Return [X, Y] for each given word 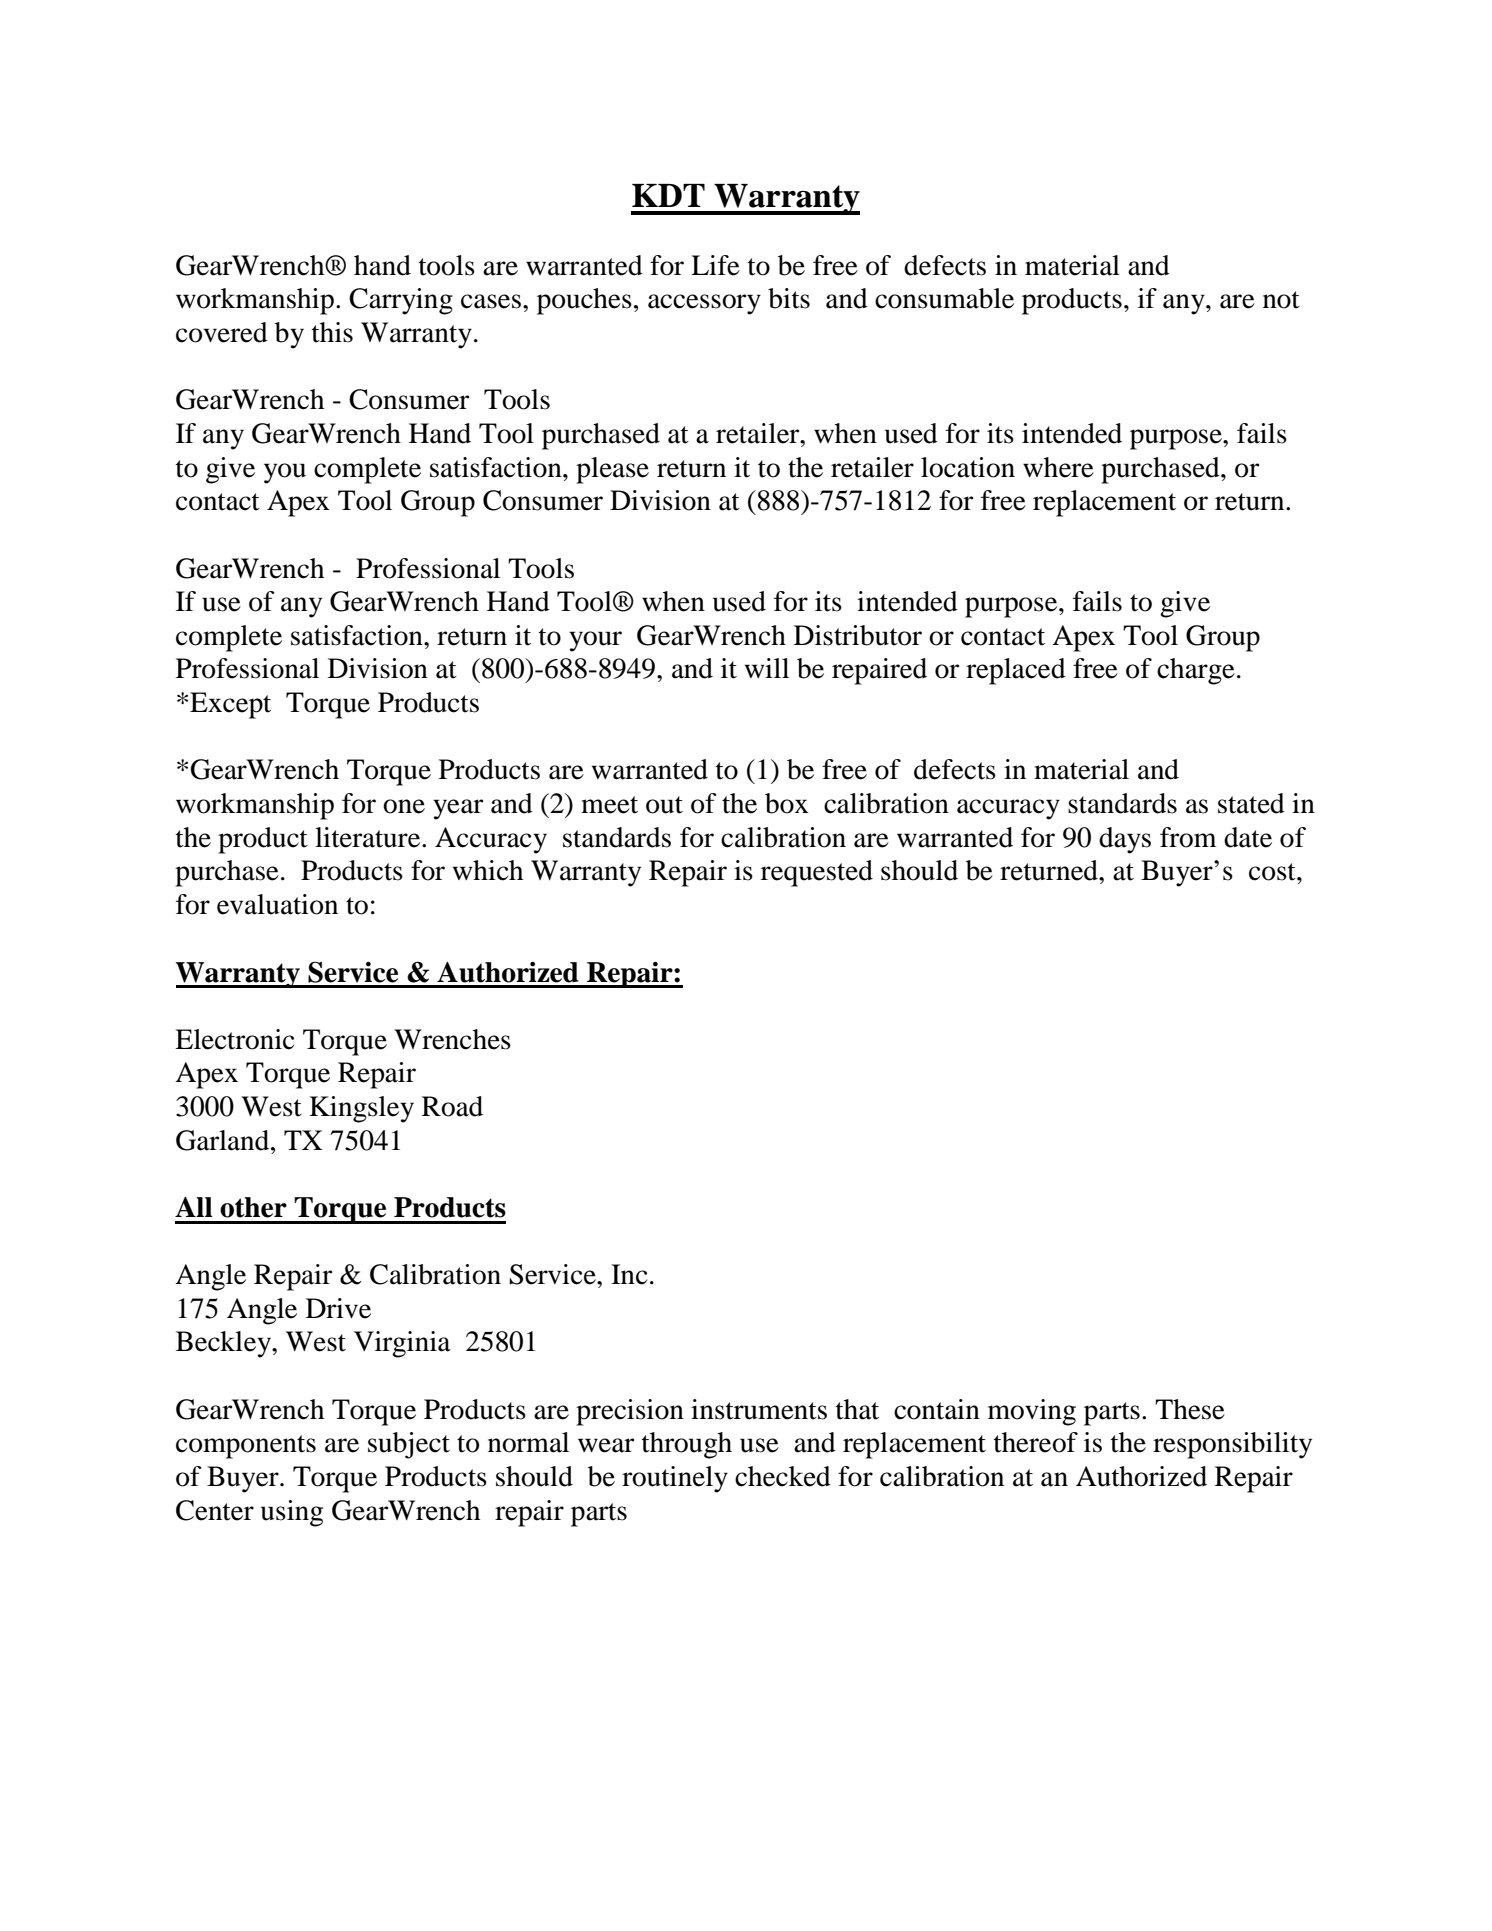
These [1190, 1409]
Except [230, 705]
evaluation [277, 904]
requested [817, 873]
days [1125, 840]
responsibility [1232, 1445]
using [292, 1513]
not [1281, 300]
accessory [704, 304]
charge [1196, 671]
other [253, 1207]
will [767, 668]
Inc [629, 1274]
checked [783, 1476]
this [332, 332]
